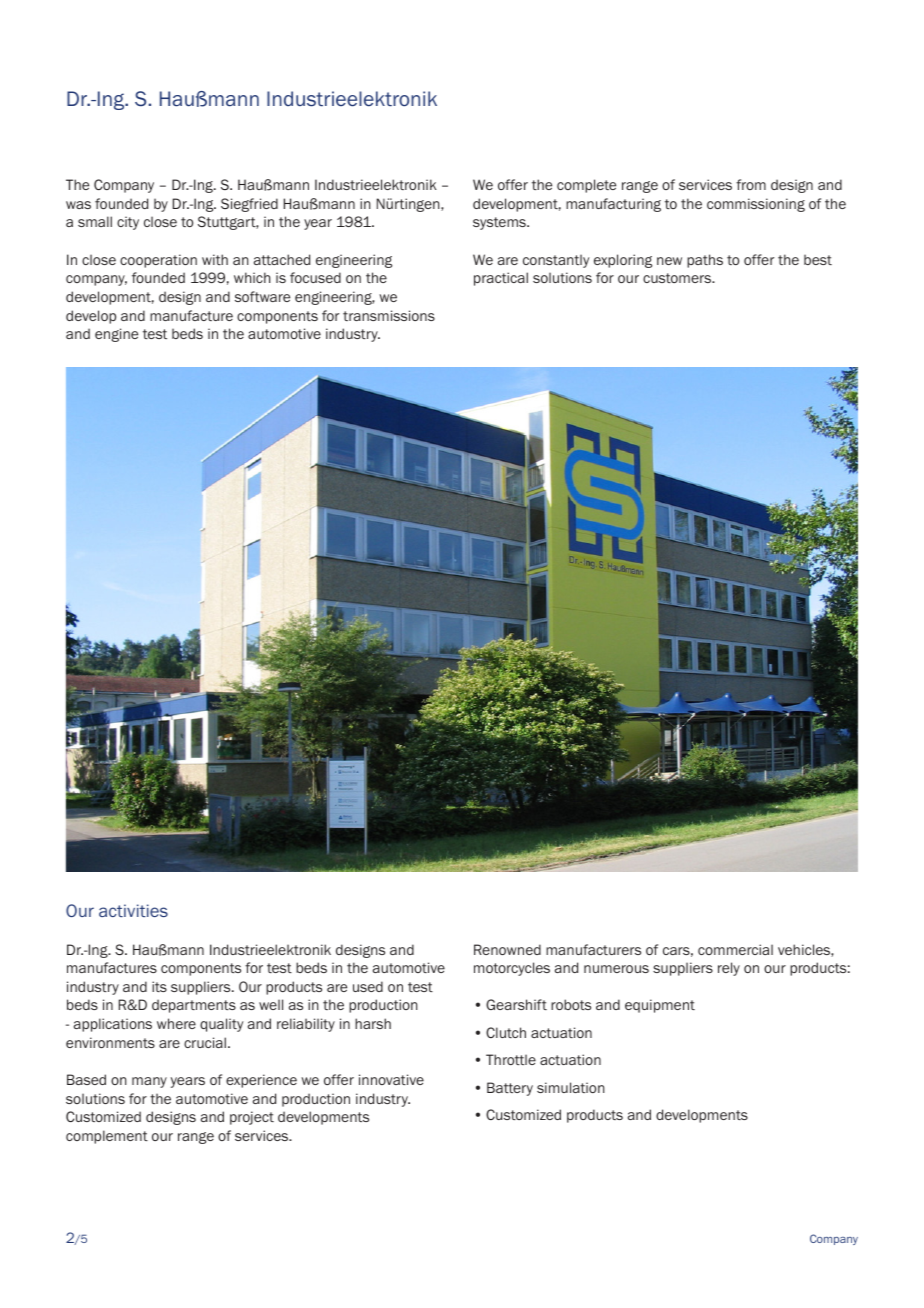 Image resolution: width=924 pixels, height=1308 pixels. I want to click on city, so click(128, 223).
